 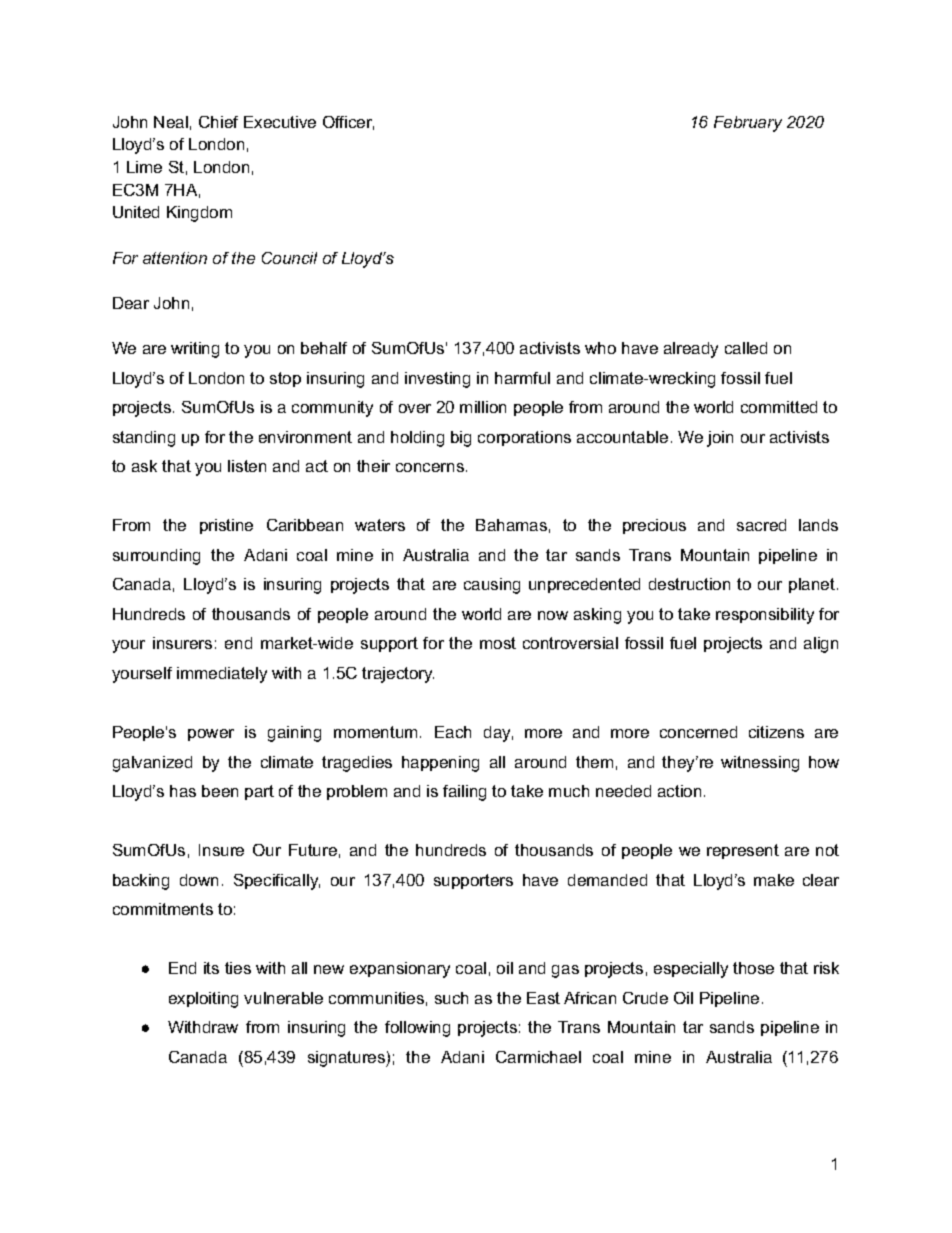 What do you see at coordinates (156, 557) in the screenshot?
I see `surrounding` at bounding box center [156, 557].
